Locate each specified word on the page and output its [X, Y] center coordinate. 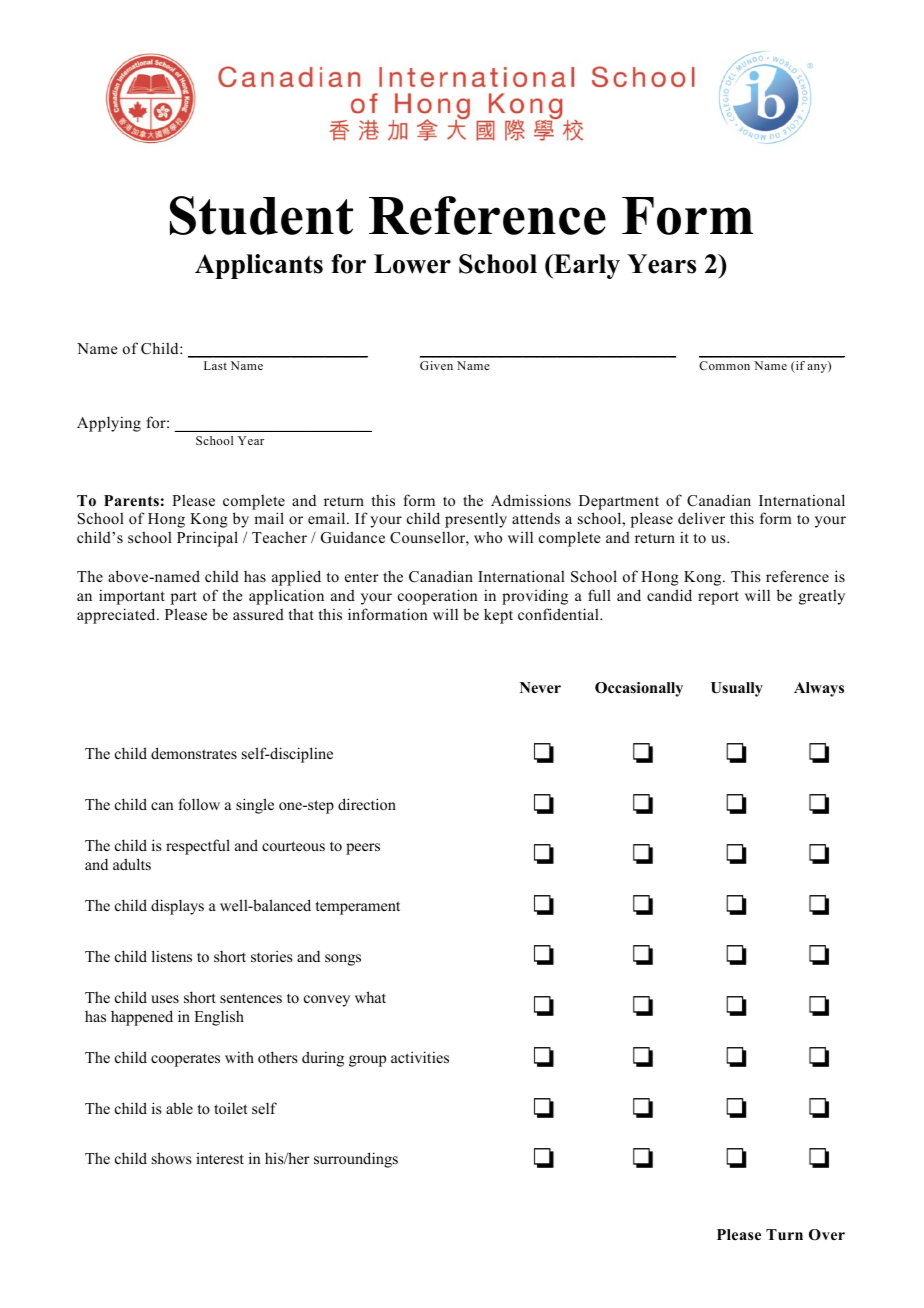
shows [172, 1158]
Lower [412, 264]
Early [586, 266]
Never [540, 687]
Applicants [259, 266]
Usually [737, 689]
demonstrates [194, 753]
